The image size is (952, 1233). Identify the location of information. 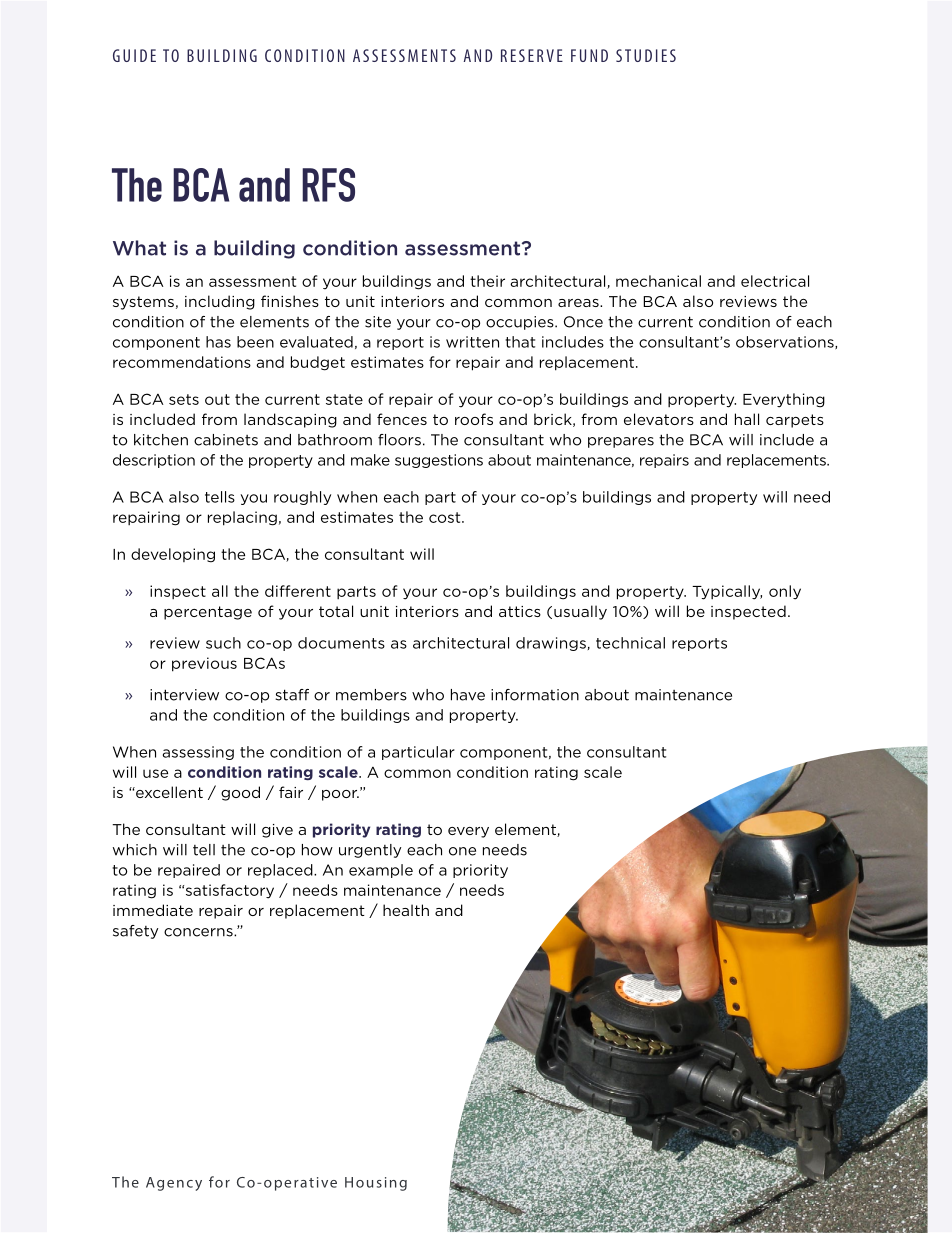
(535, 695).
